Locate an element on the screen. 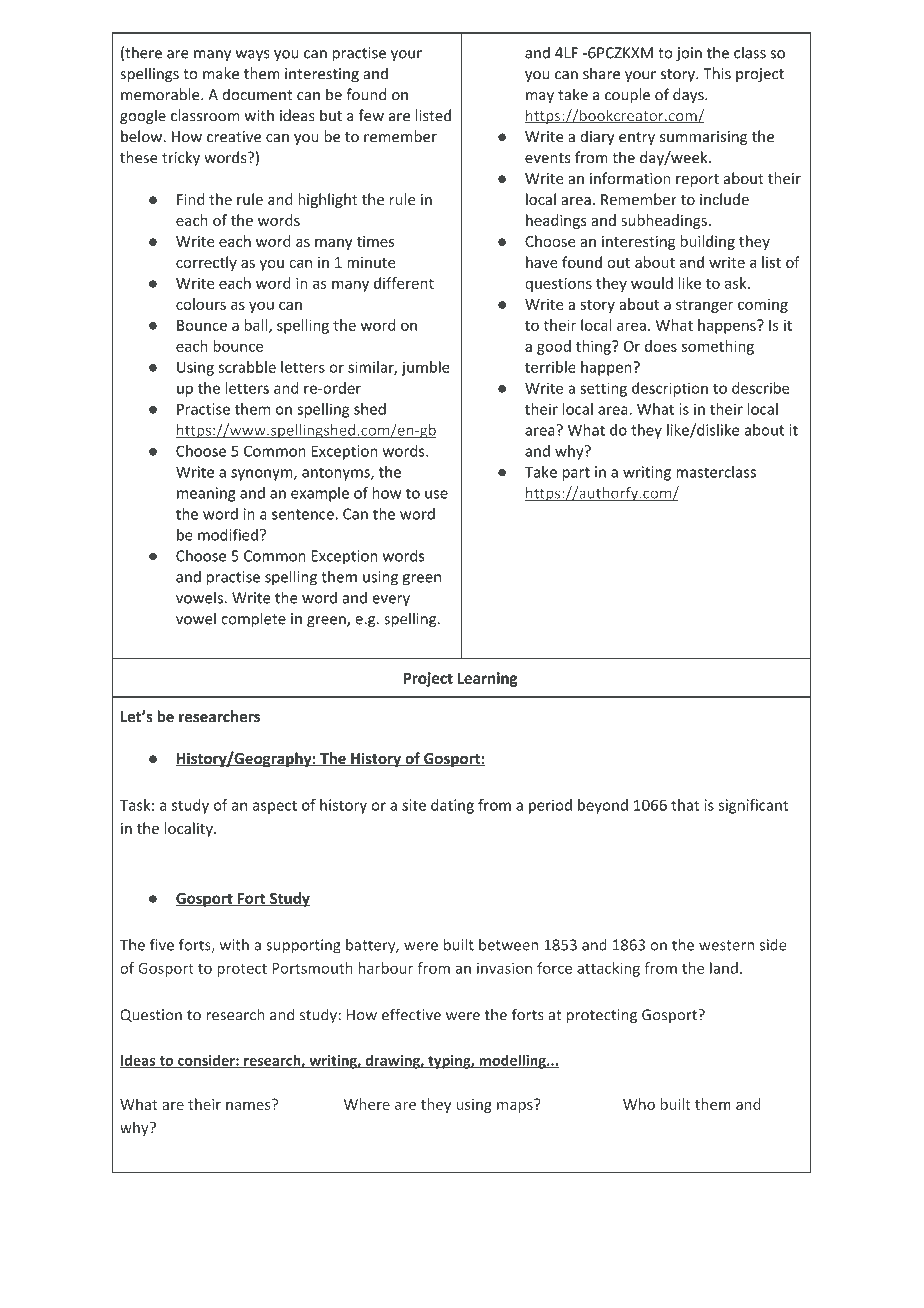 This screenshot has width=924, height=1308. few is located at coordinates (371, 115).
